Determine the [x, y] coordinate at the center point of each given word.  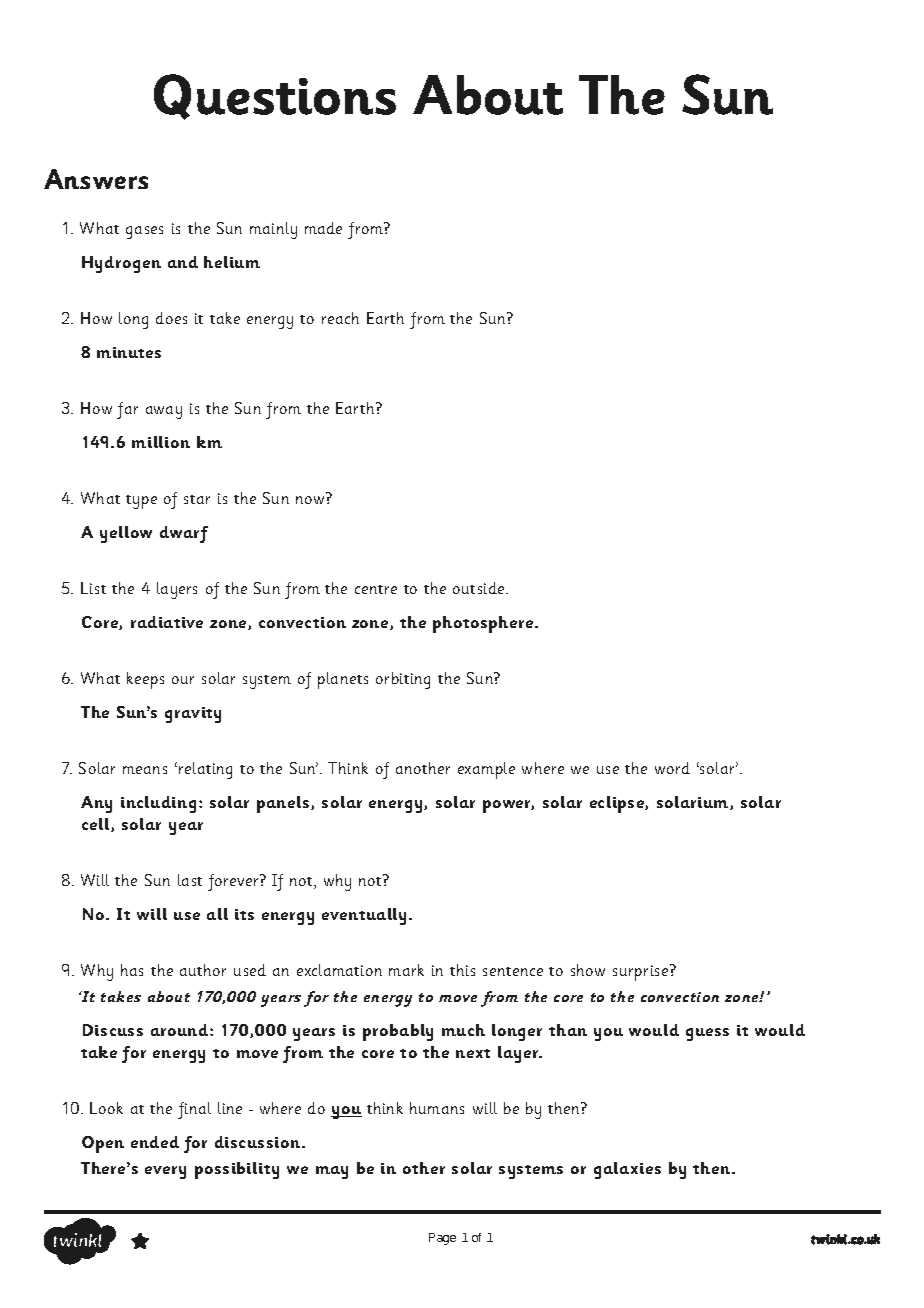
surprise [642, 972]
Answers [96, 179]
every [165, 1172]
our [183, 680]
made [323, 228]
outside [480, 588]
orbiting [403, 680]
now [310, 500]
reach [340, 318]
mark [406, 970]
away [164, 412]
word [672, 768]
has [132, 970]
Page [442, 1239]
